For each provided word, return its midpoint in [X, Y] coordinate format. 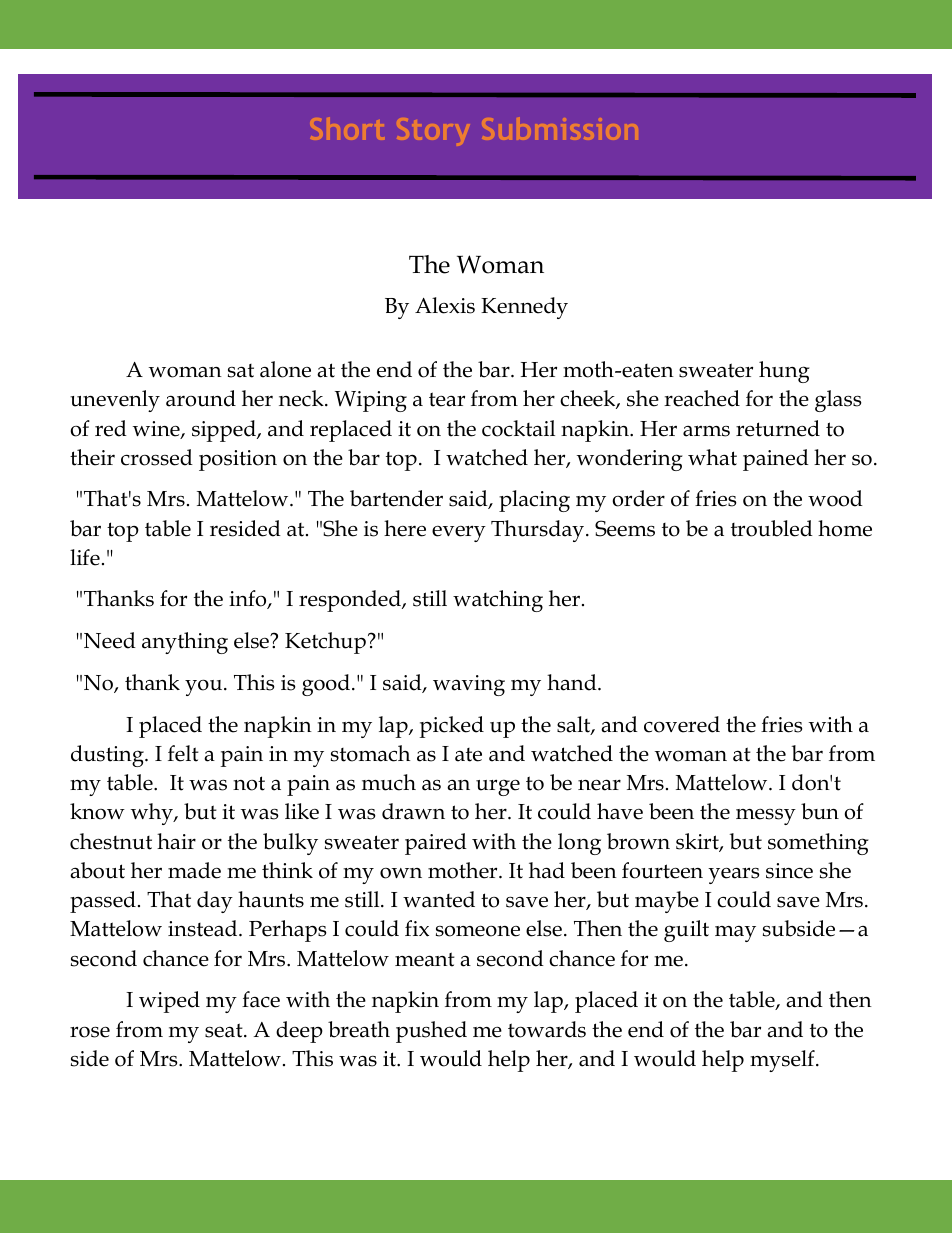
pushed [431, 1032]
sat [241, 371]
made [194, 870]
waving [469, 685]
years [734, 875]
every [459, 533]
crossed [157, 457]
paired [436, 844]
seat [225, 1030]
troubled [772, 528]
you [205, 687]
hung [784, 372]
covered [682, 724]
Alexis [445, 305]
